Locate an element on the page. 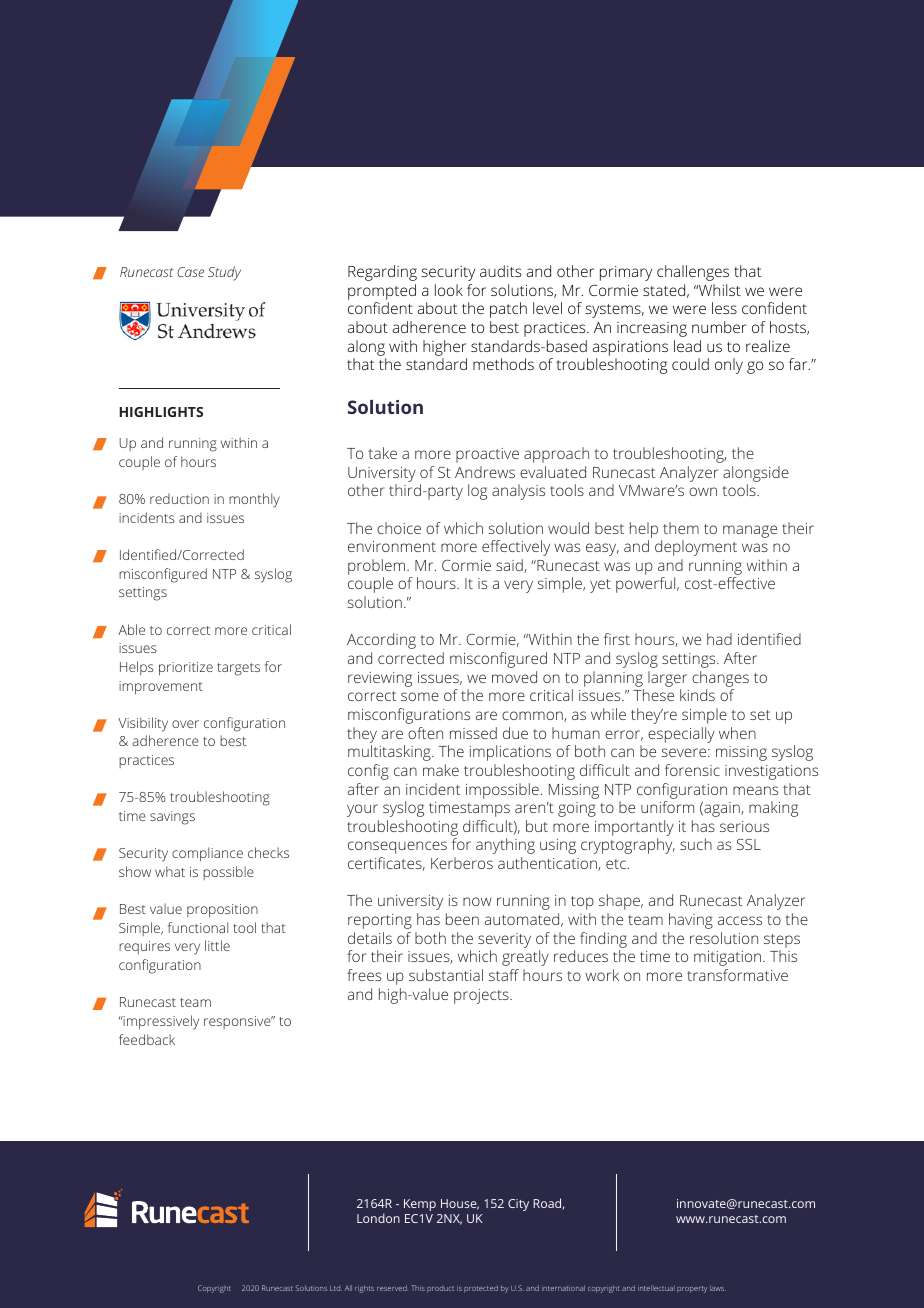 Image resolution: width=924 pixels, height=1308 pixels. Study is located at coordinates (224, 273).
